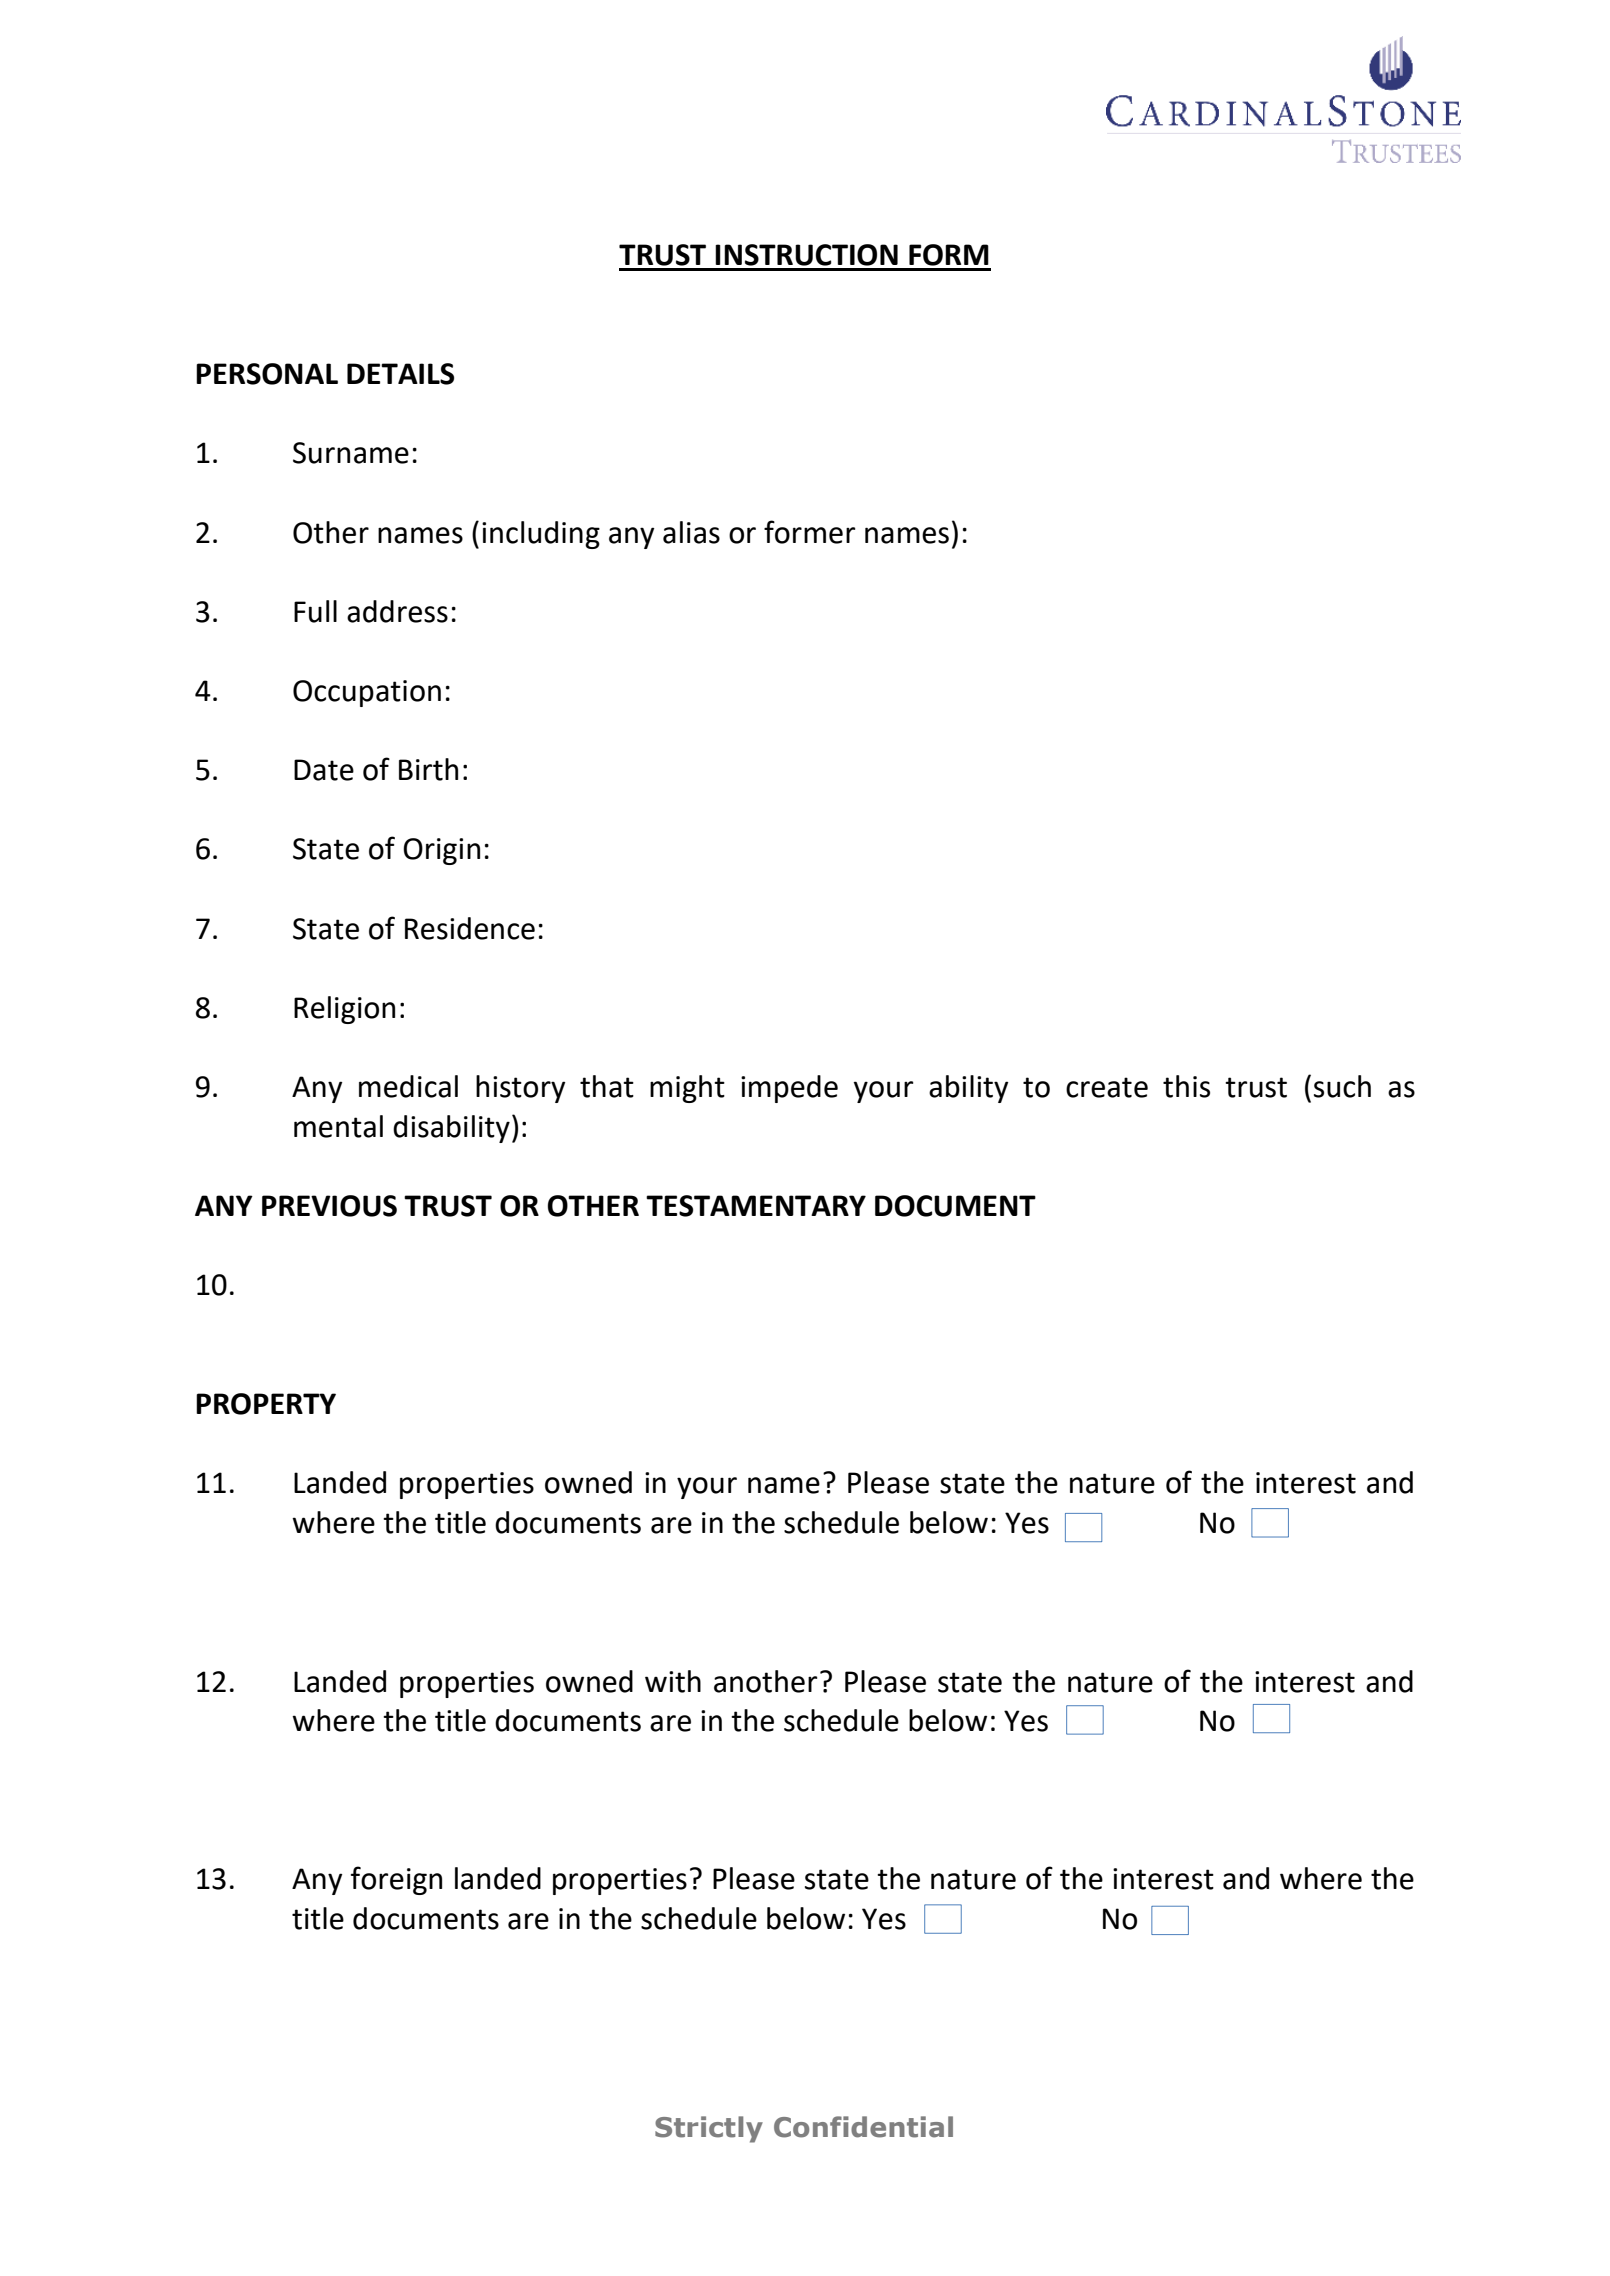 Image resolution: width=1610 pixels, height=2276 pixels. I want to click on with, so click(673, 1681).
